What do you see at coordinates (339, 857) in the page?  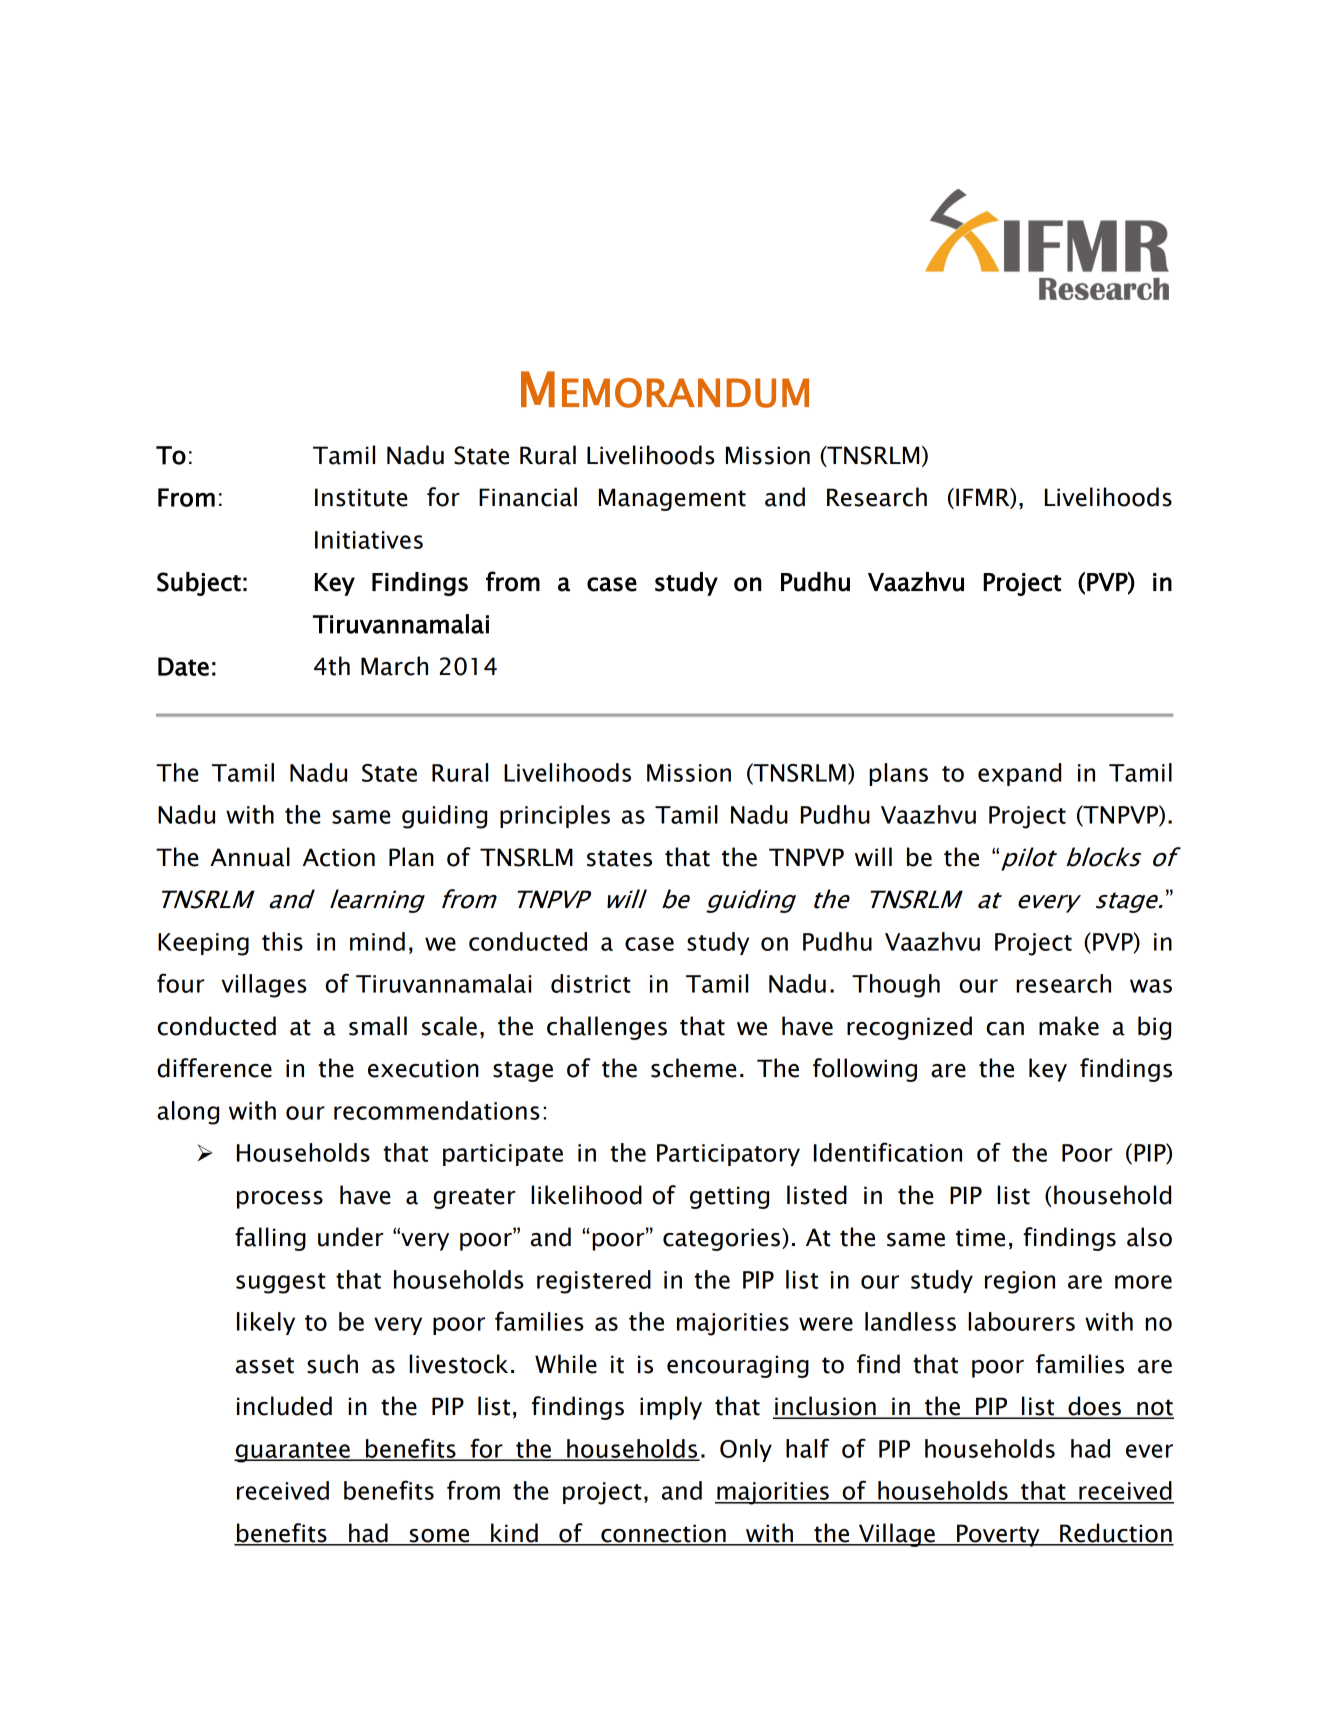 I see `Action` at bounding box center [339, 857].
